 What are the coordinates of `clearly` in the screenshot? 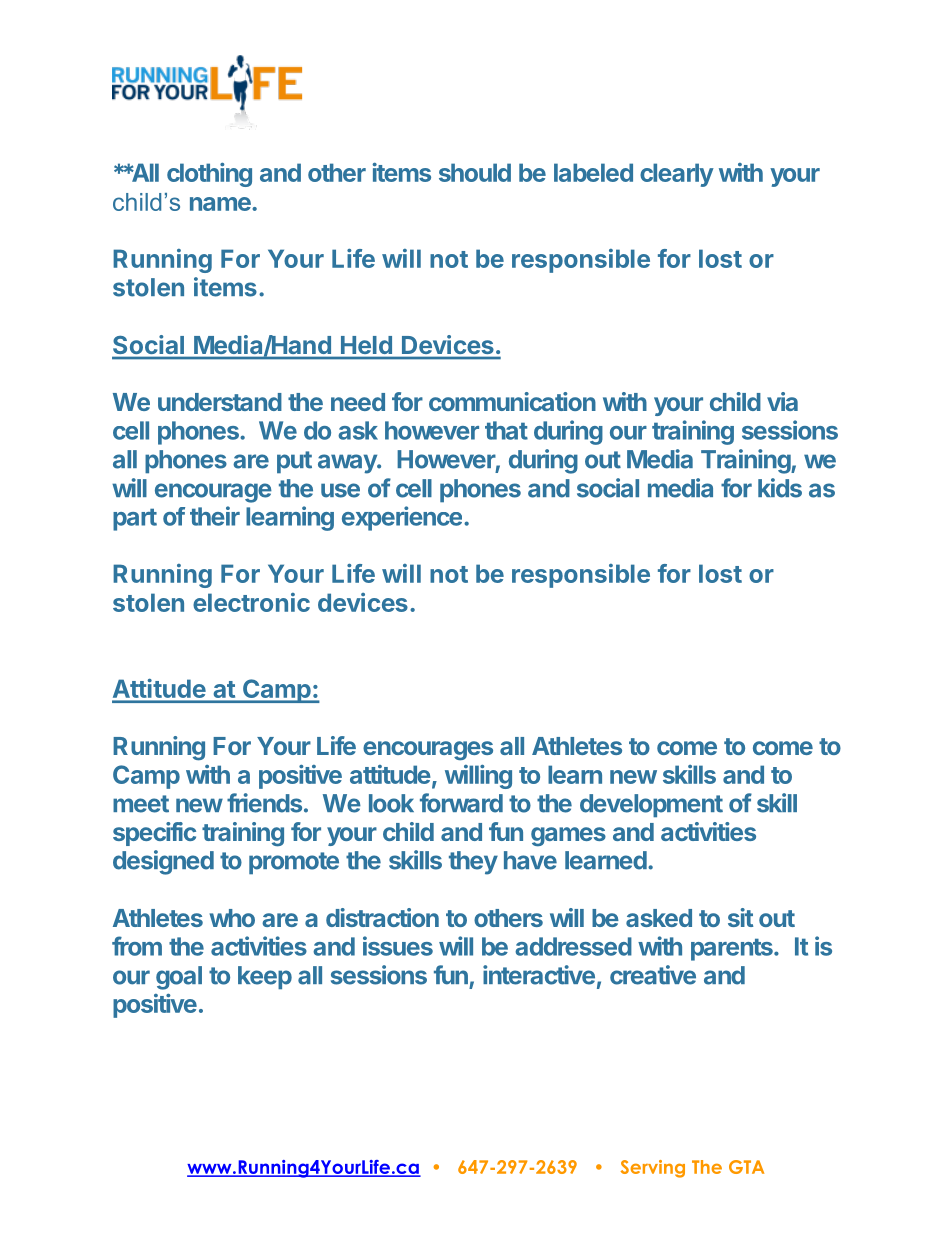 It's located at (677, 175).
